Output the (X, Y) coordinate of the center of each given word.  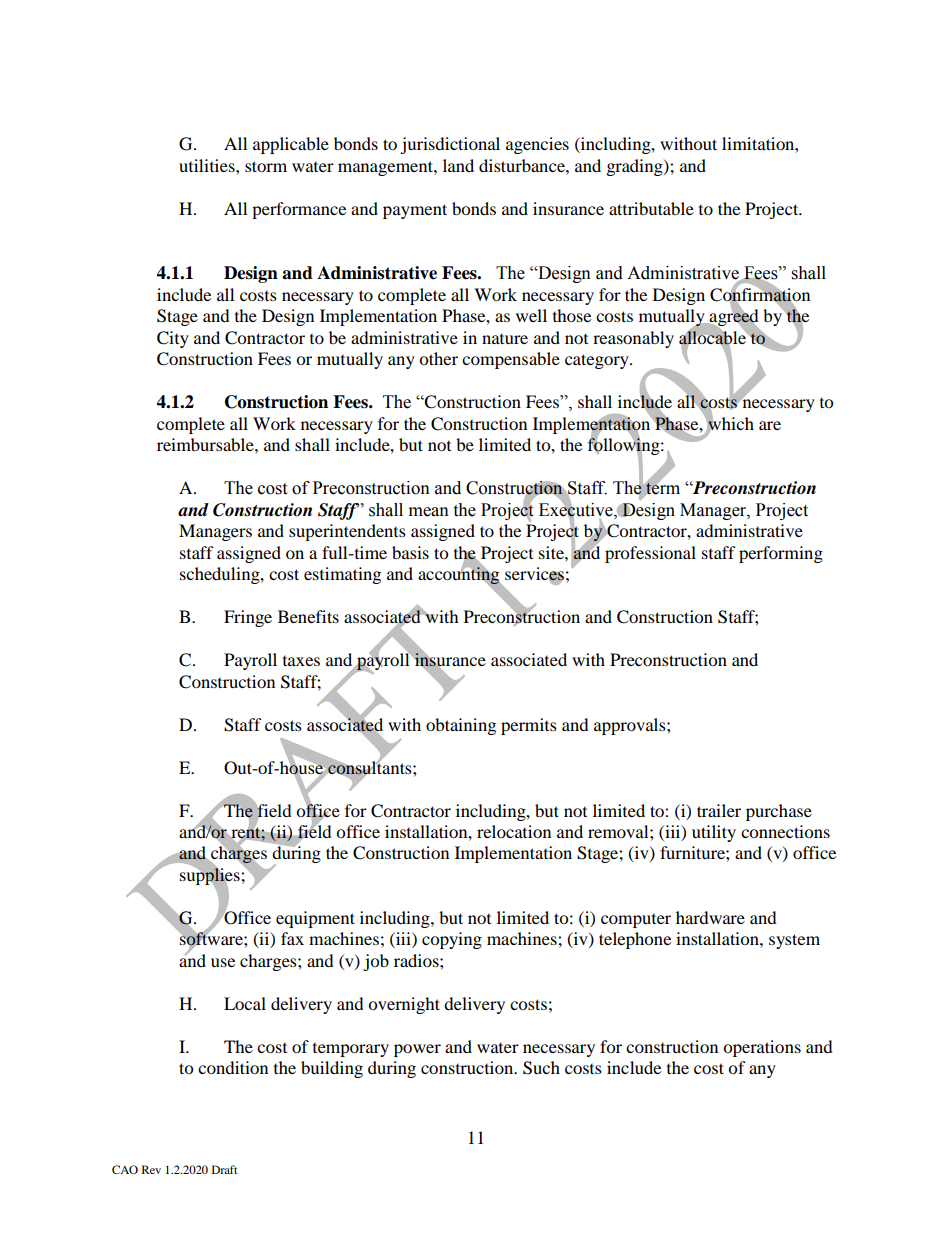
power (417, 1050)
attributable (651, 208)
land (458, 165)
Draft (225, 1169)
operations (762, 1048)
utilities (208, 165)
